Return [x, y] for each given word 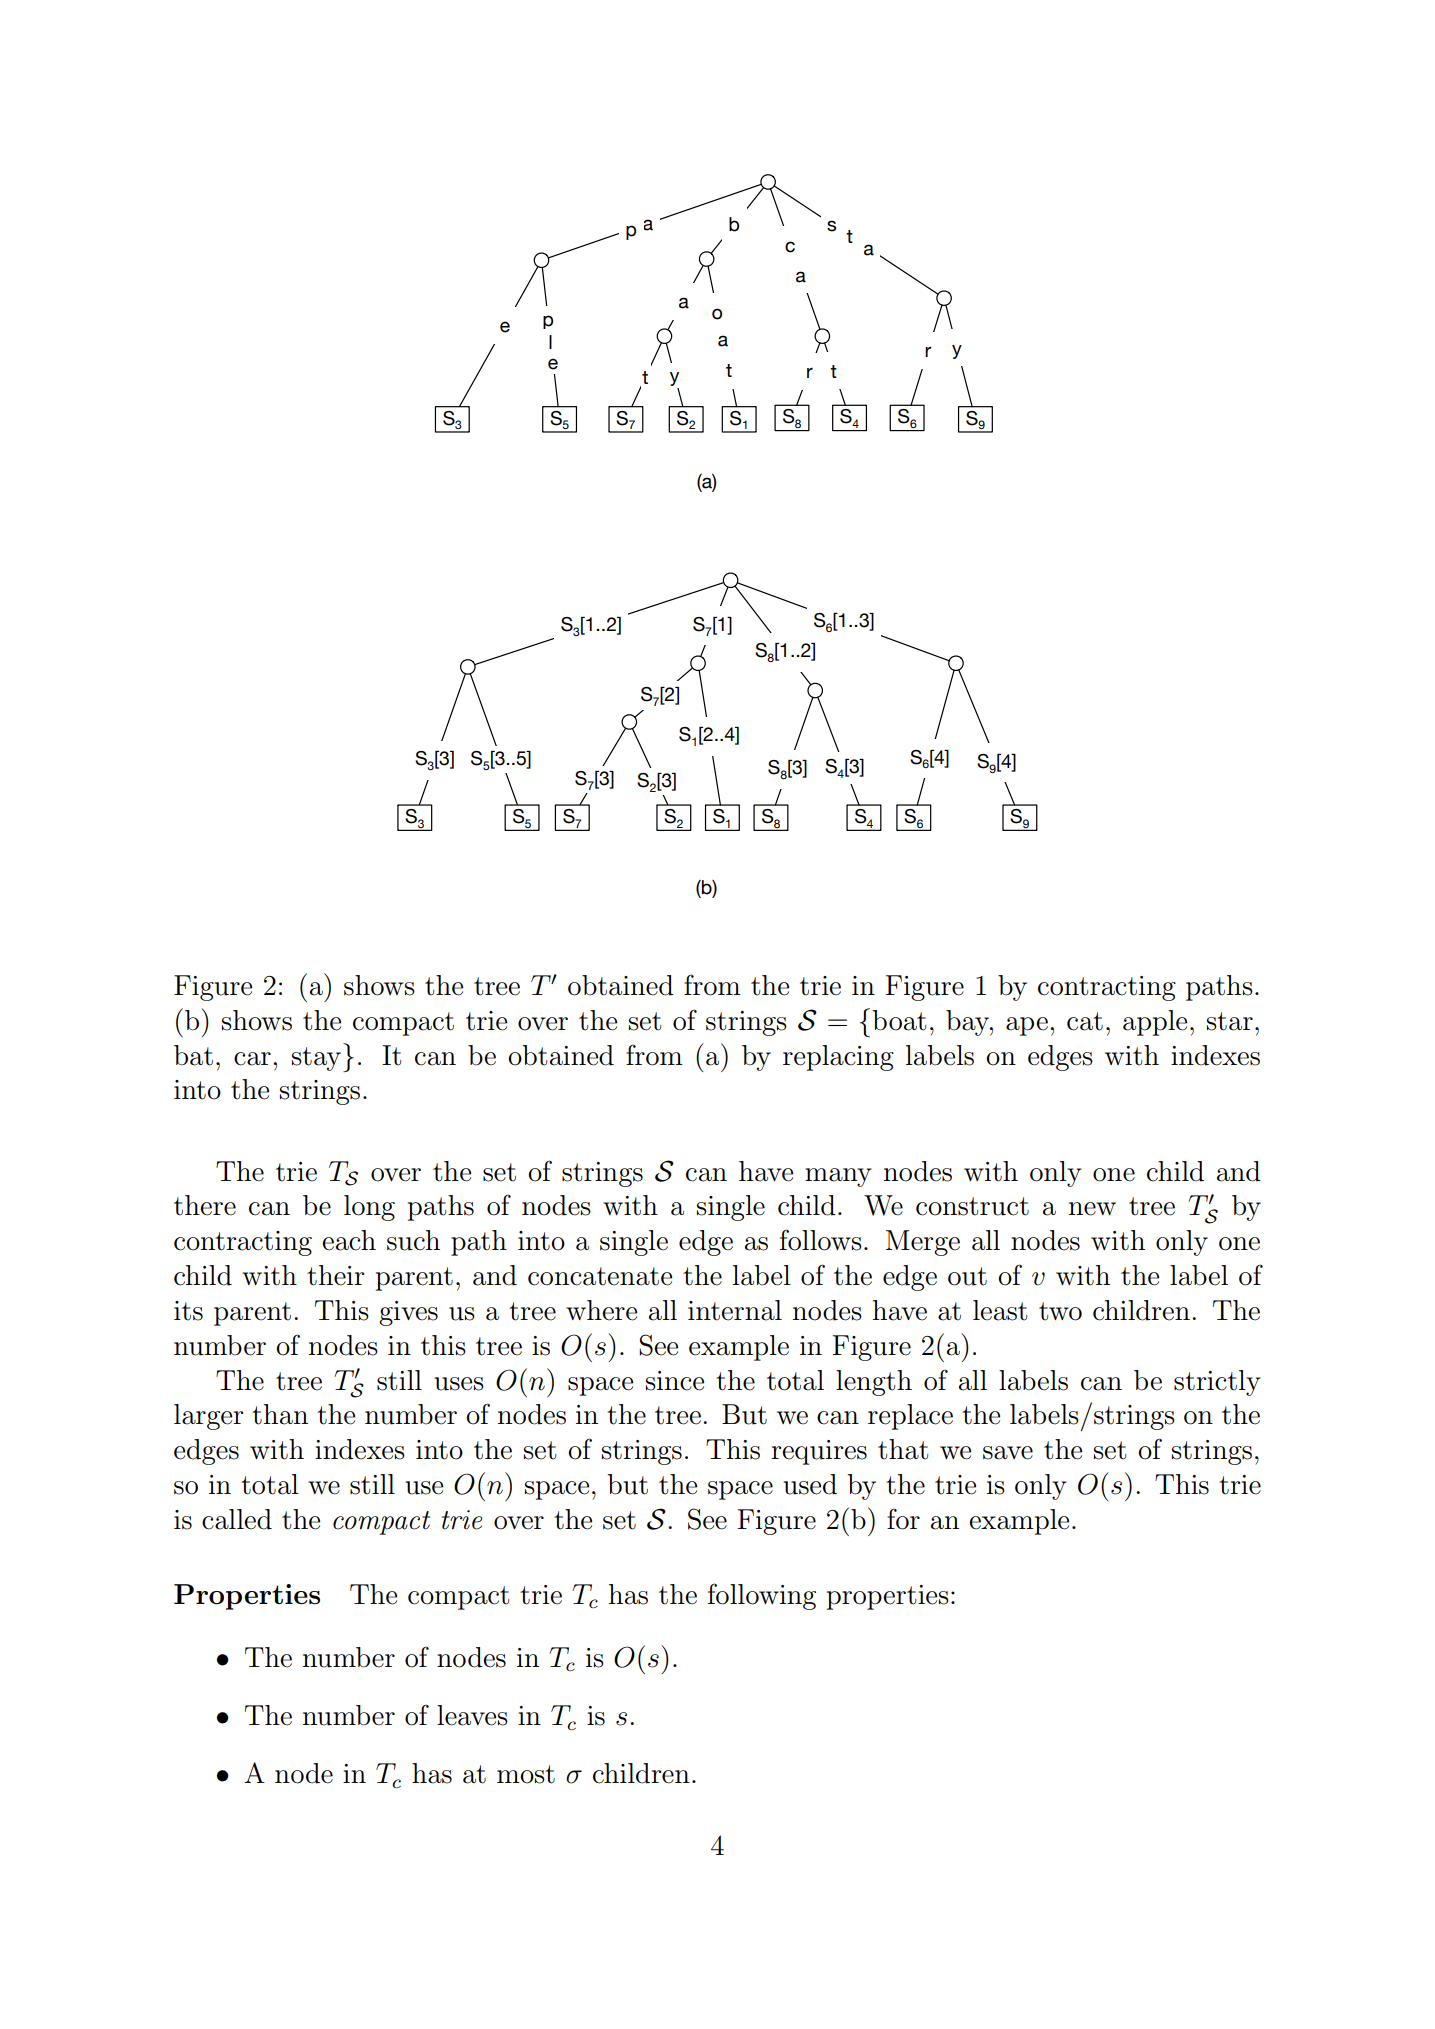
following [762, 1596]
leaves [472, 1715]
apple [1155, 1023]
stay [316, 1059]
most [526, 1774]
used [810, 1484]
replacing [838, 1058]
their [335, 1275]
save [1008, 1453]
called [237, 1519]
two [1060, 1311]
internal [735, 1310]
